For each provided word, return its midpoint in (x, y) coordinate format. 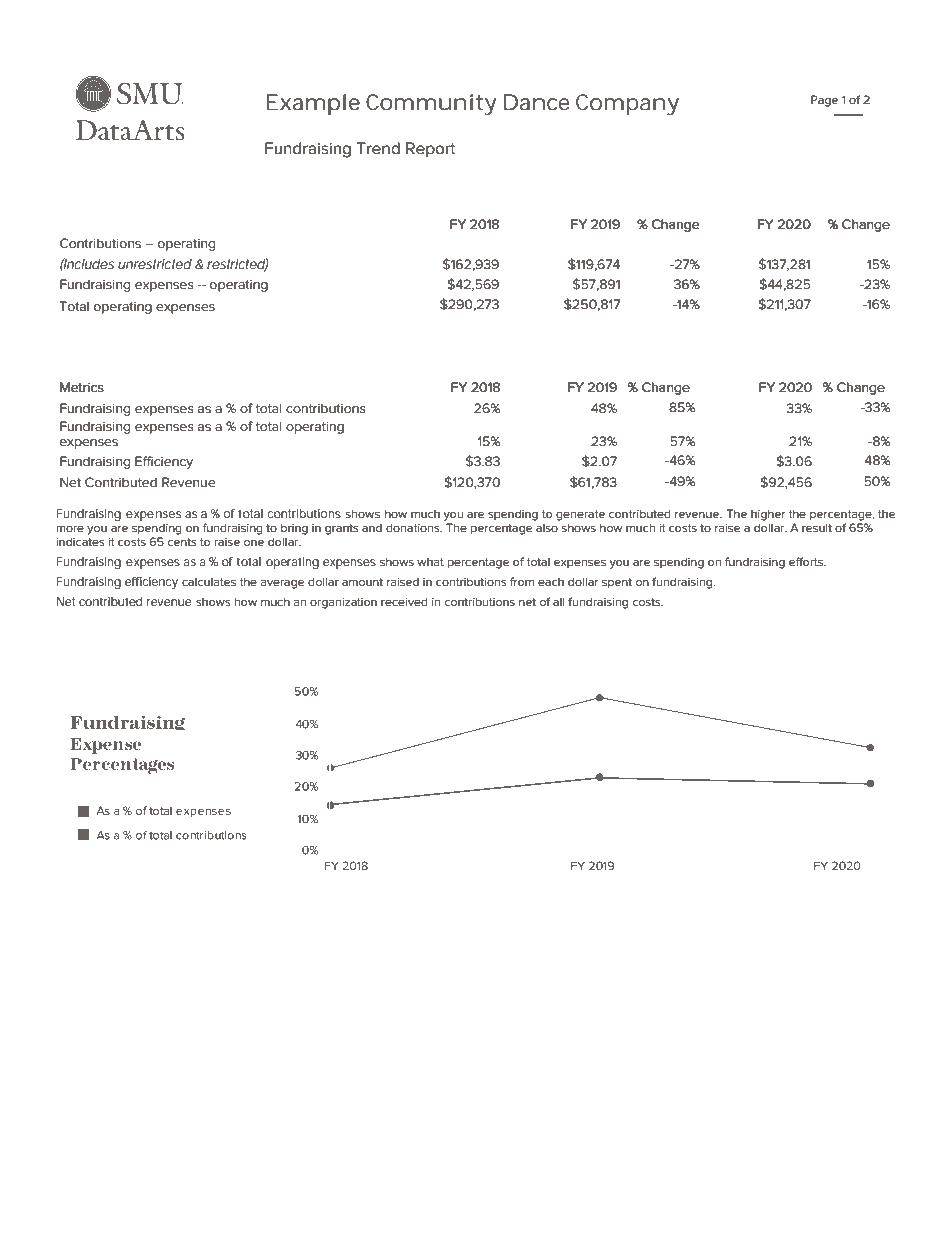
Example (313, 104)
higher (768, 515)
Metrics (82, 387)
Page (824, 101)
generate (580, 515)
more (70, 529)
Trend (378, 148)
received (404, 601)
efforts (807, 561)
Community (431, 104)
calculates (209, 582)
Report (430, 149)
